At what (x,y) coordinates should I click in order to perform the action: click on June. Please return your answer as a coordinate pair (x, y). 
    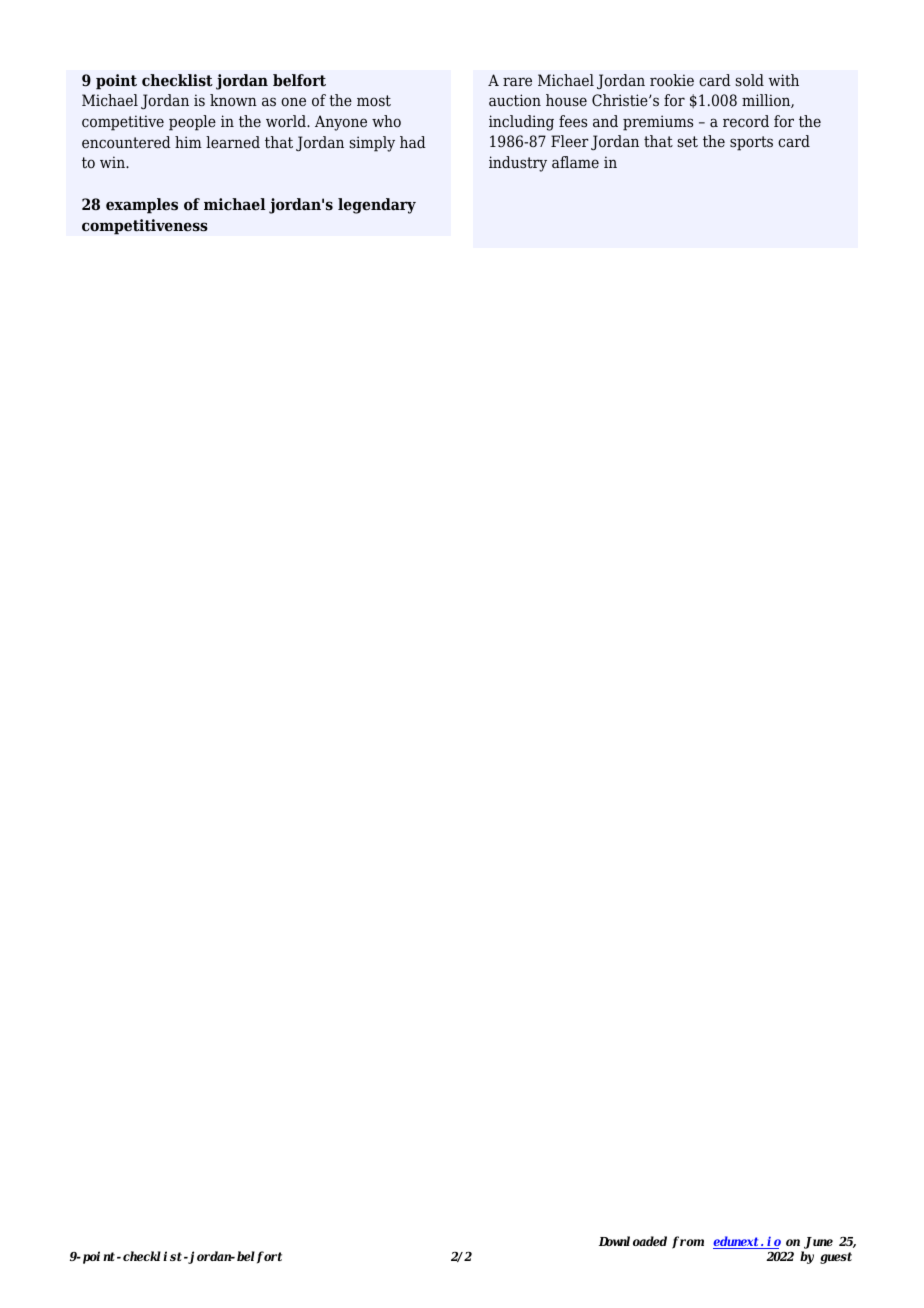
    Looking at the image, I should click on (817, 1244).
